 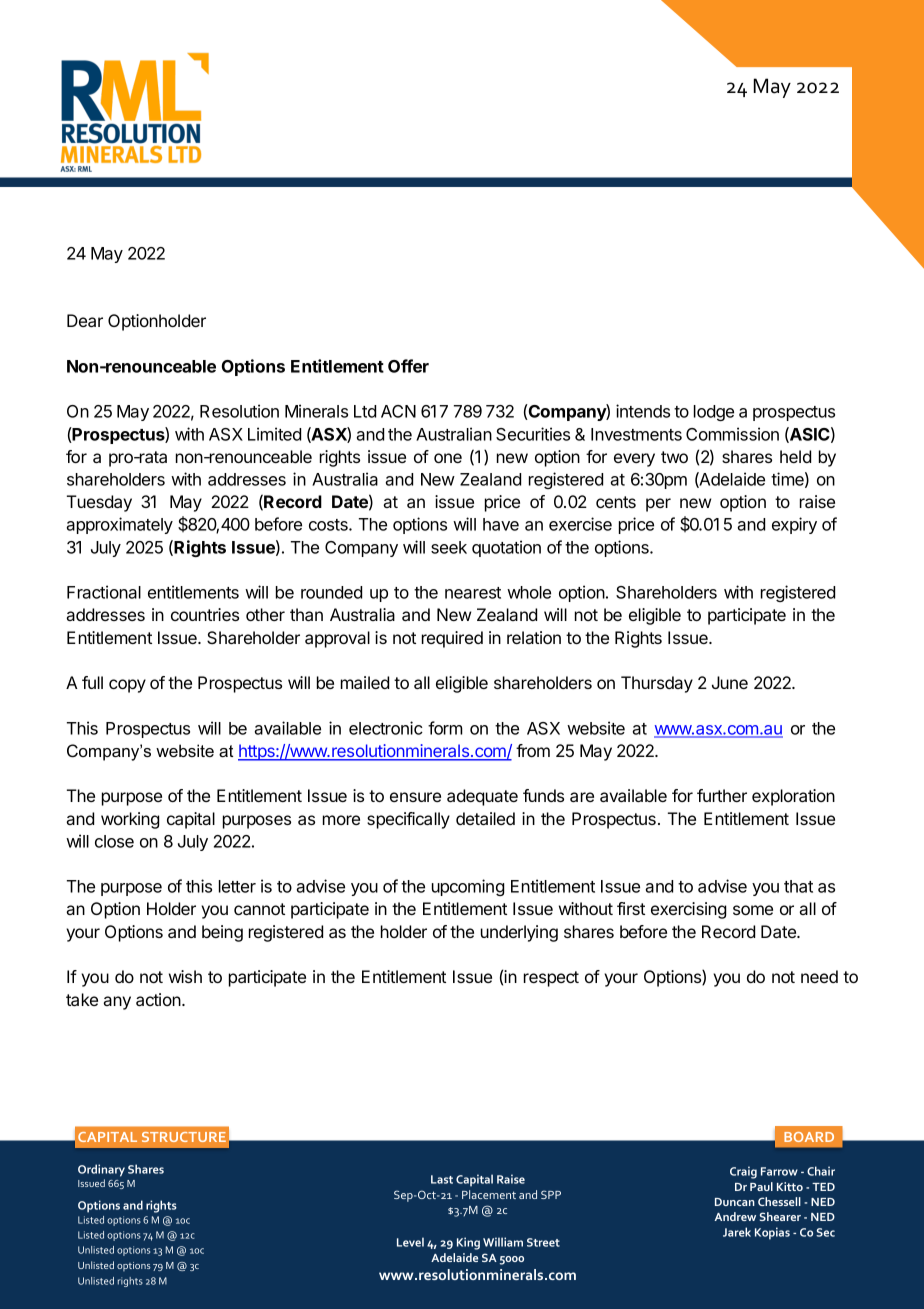 What do you see at coordinates (185, 976) in the screenshot?
I see `wish` at bounding box center [185, 976].
